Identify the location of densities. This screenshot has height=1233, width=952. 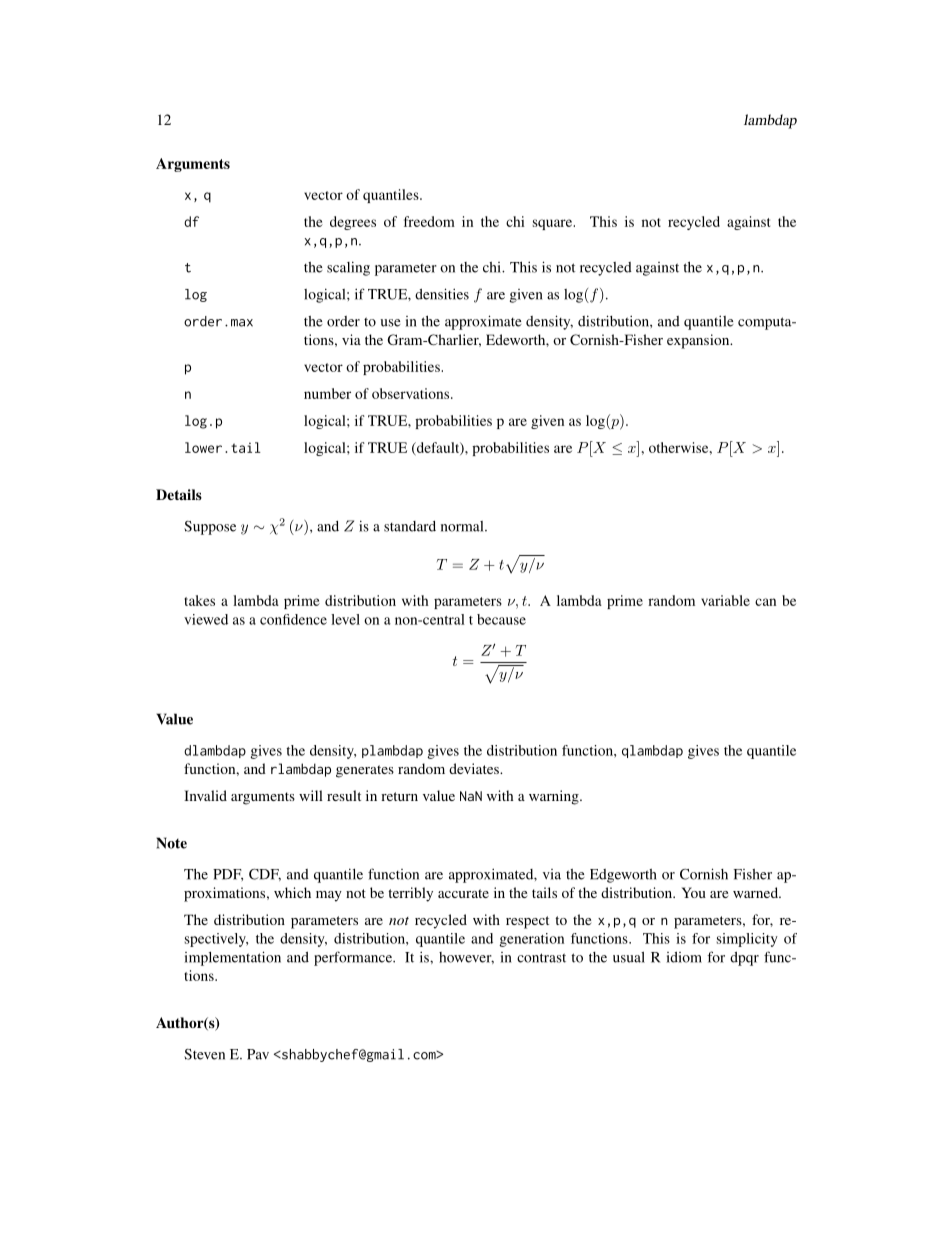
(442, 294).
